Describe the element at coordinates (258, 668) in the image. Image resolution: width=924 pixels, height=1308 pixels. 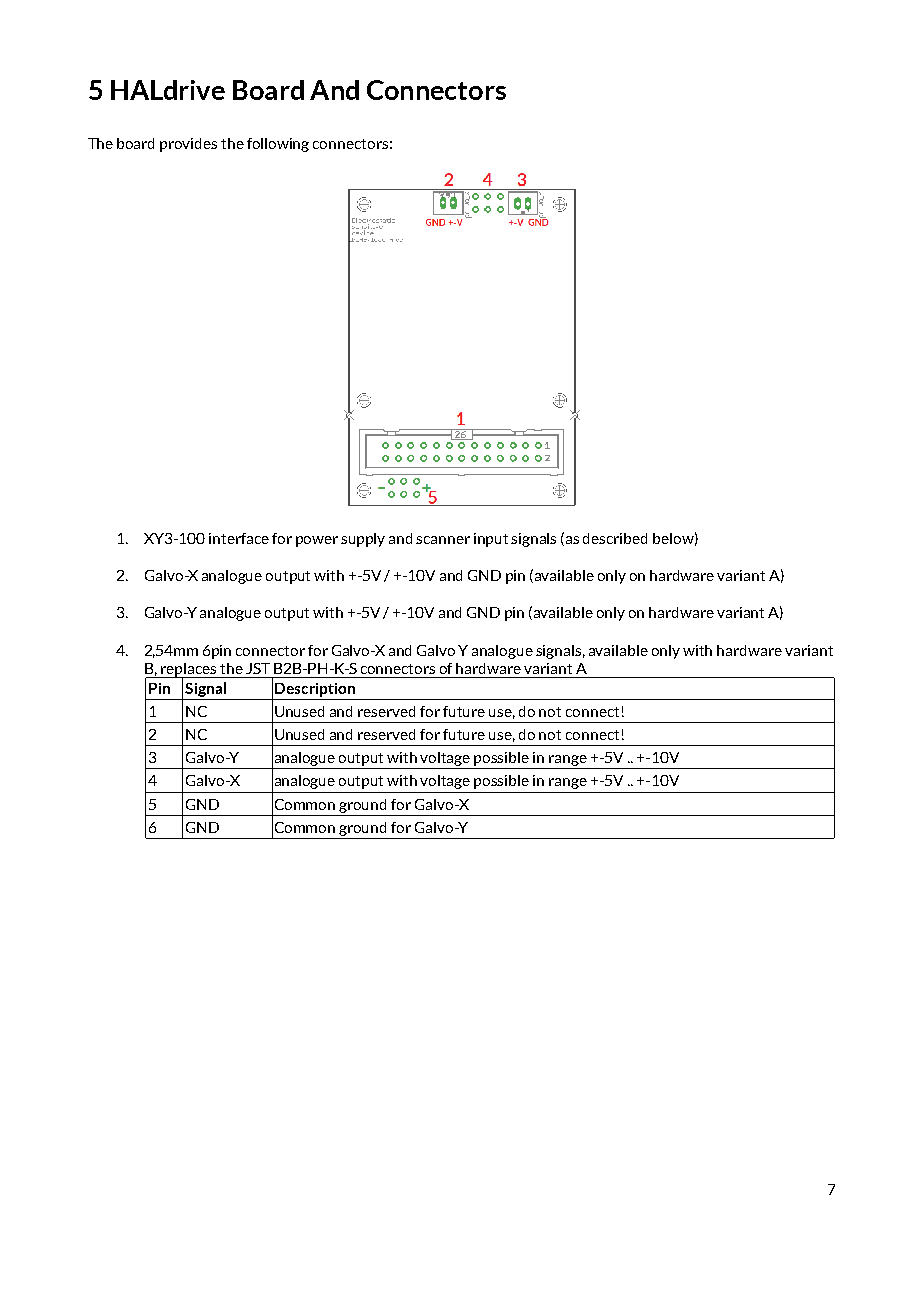
I see `JST` at that location.
